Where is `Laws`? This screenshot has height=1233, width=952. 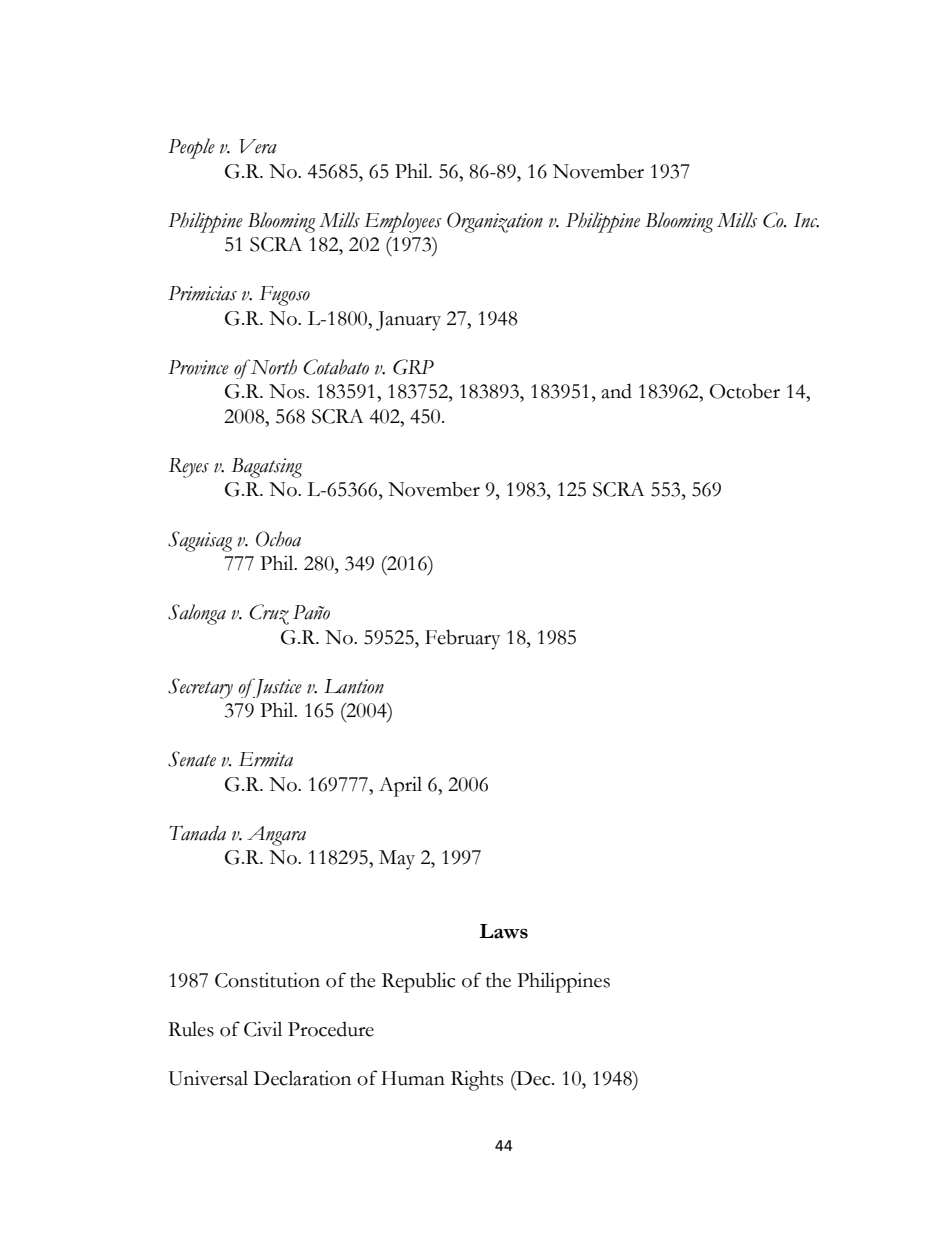
Laws is located at coordinates (503, 931).
